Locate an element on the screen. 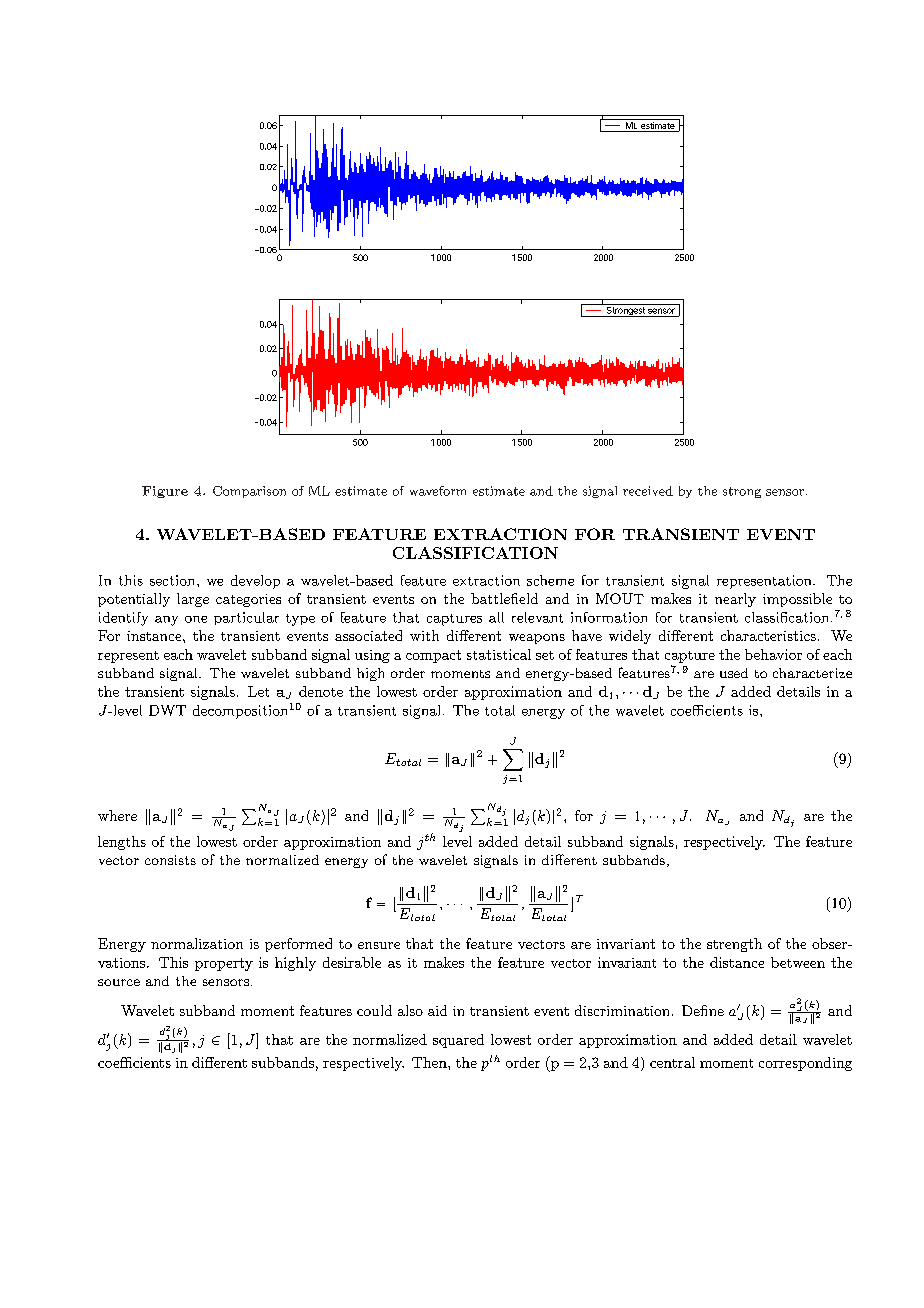 The width and height of the screenshot is (924, 1308). waveform is located at coordinates (438, 491).
